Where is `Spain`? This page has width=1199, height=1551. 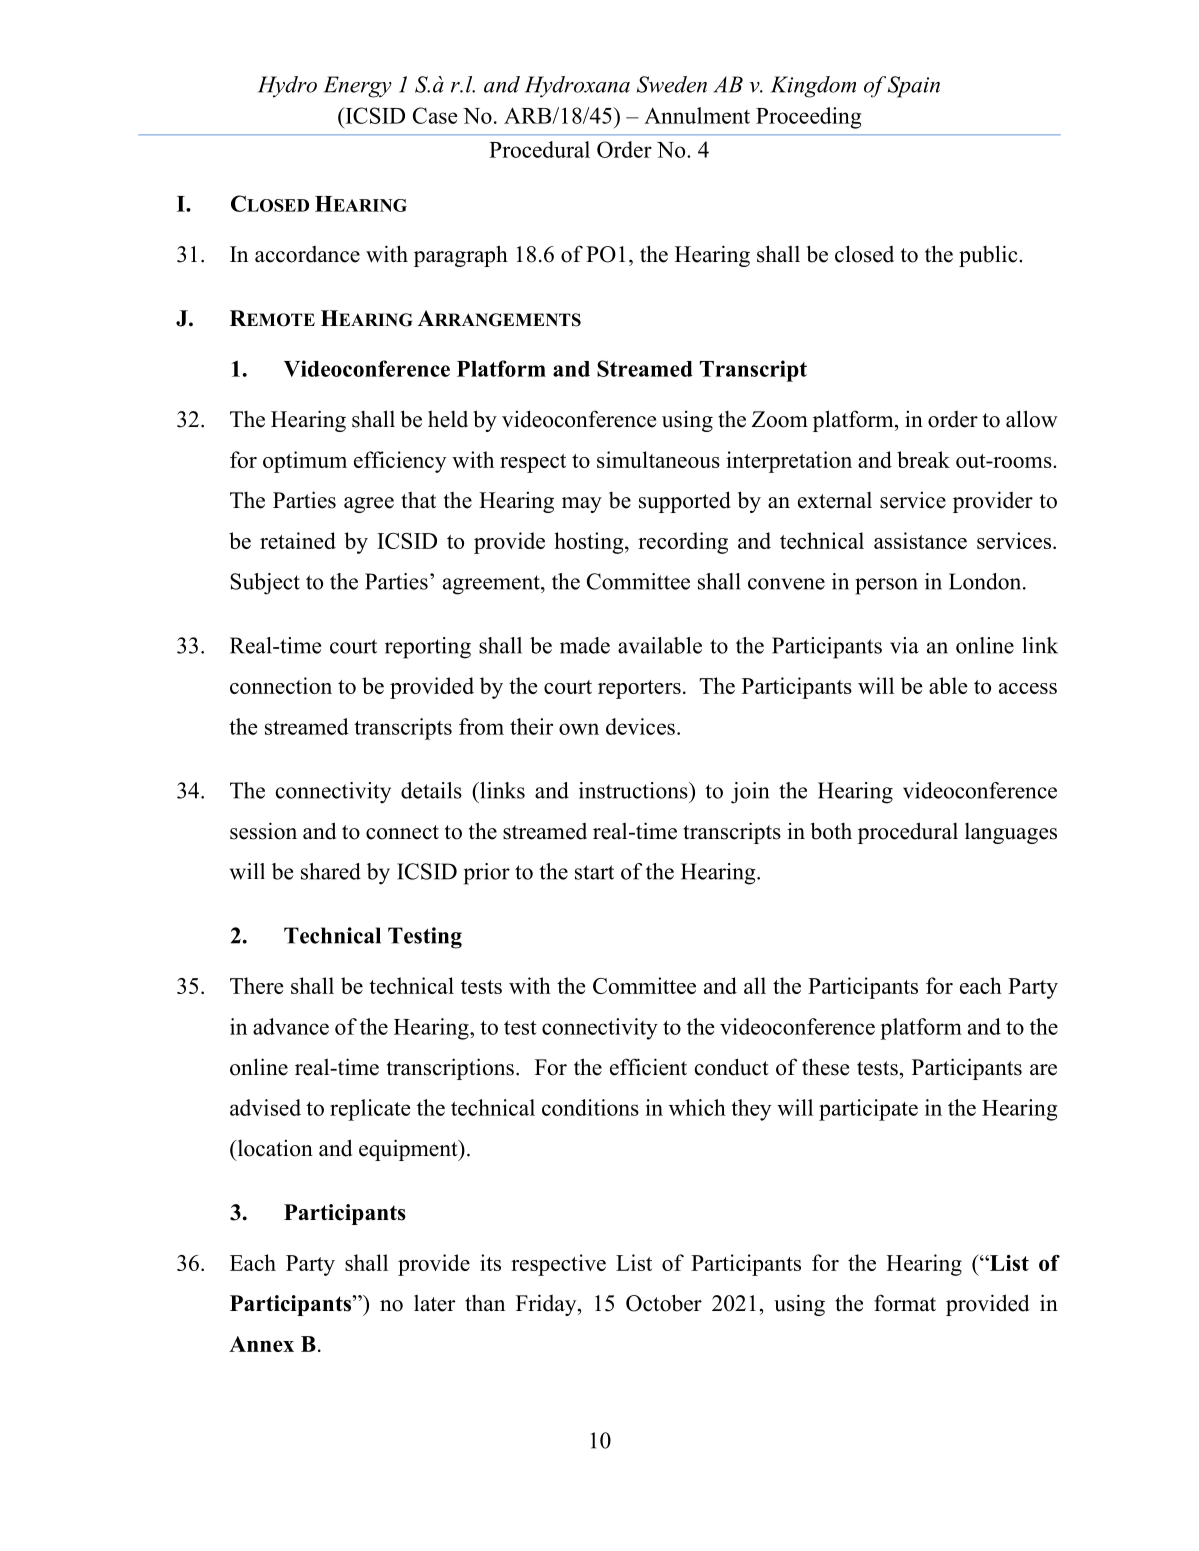 Spain is located at coordinates (914, 87).
